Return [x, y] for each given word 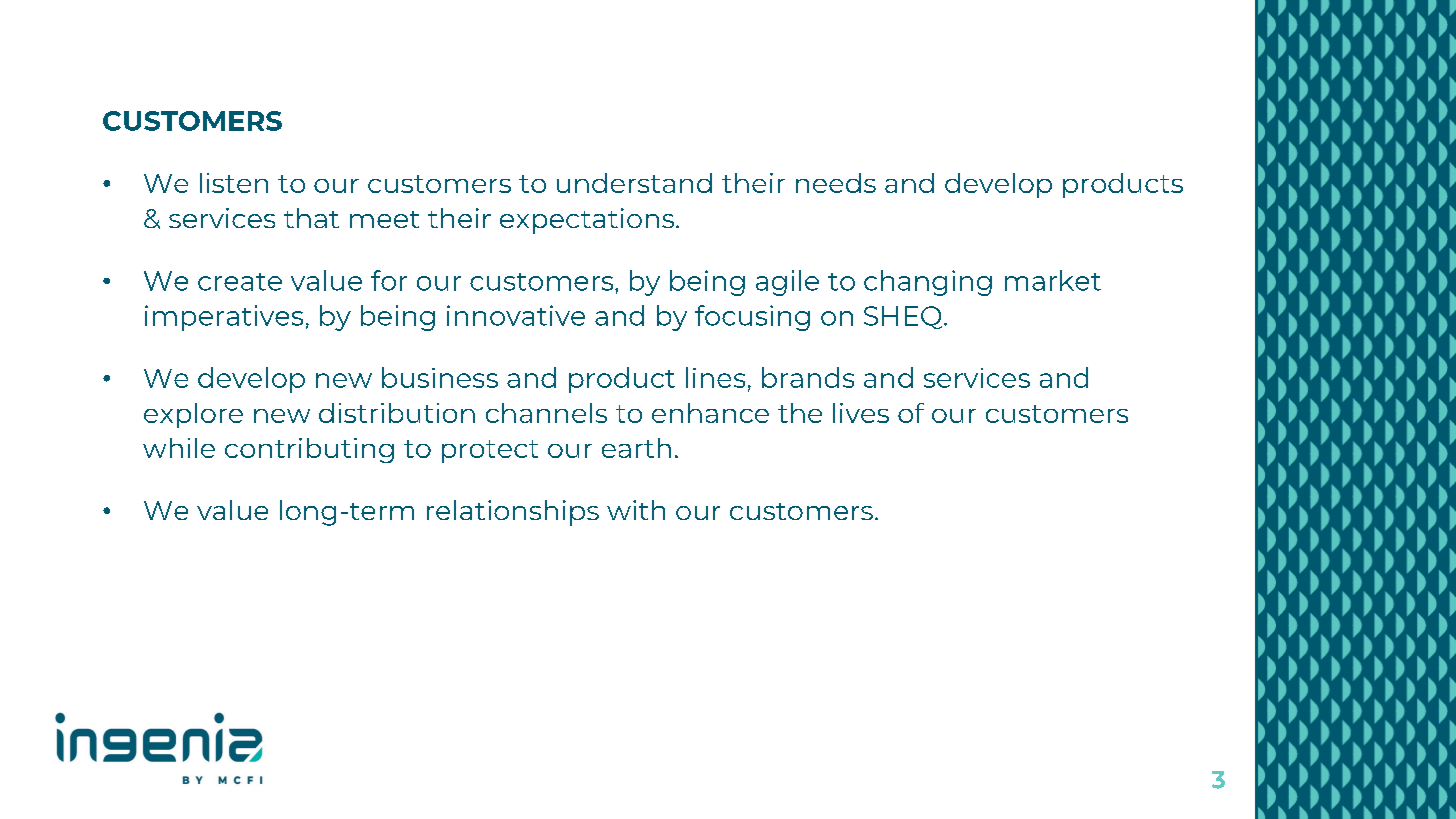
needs [836, 183]
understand [634, 183]
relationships [513, 513]
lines [715, 377]
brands [808, 377]
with [636, 510]
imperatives [224, 318]
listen [234, 183]
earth [636, 448]
